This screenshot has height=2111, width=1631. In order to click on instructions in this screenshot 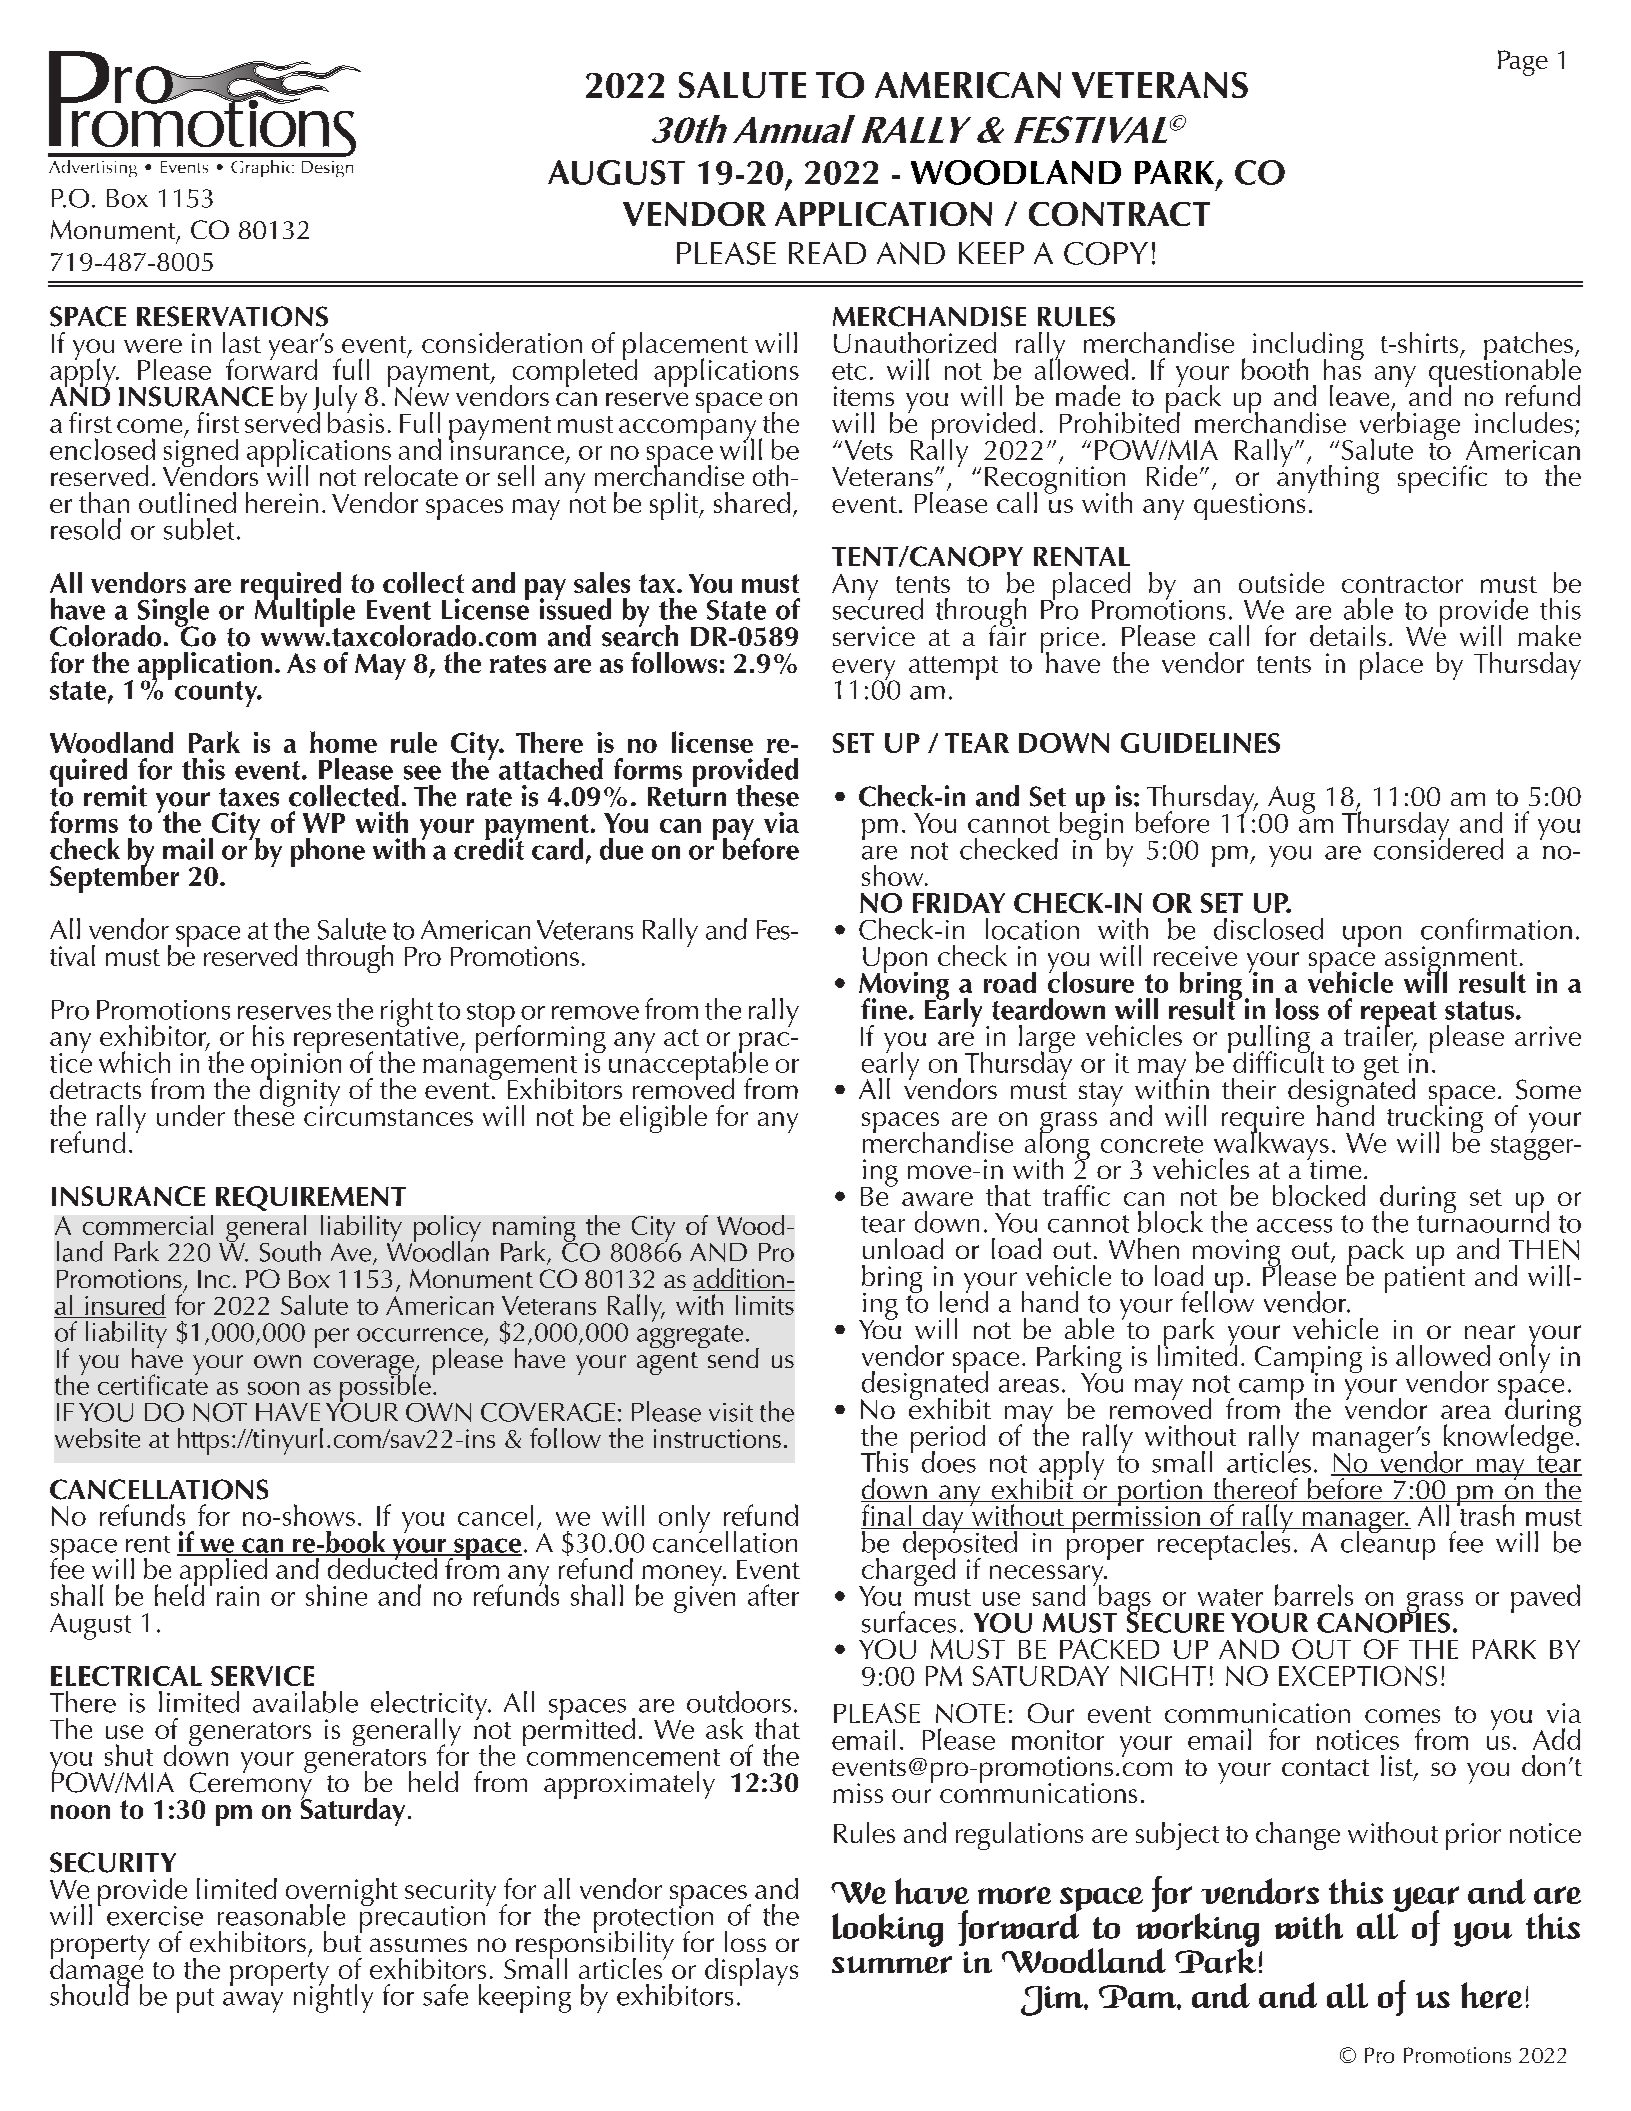, I will do `click(717, 1438)`.
